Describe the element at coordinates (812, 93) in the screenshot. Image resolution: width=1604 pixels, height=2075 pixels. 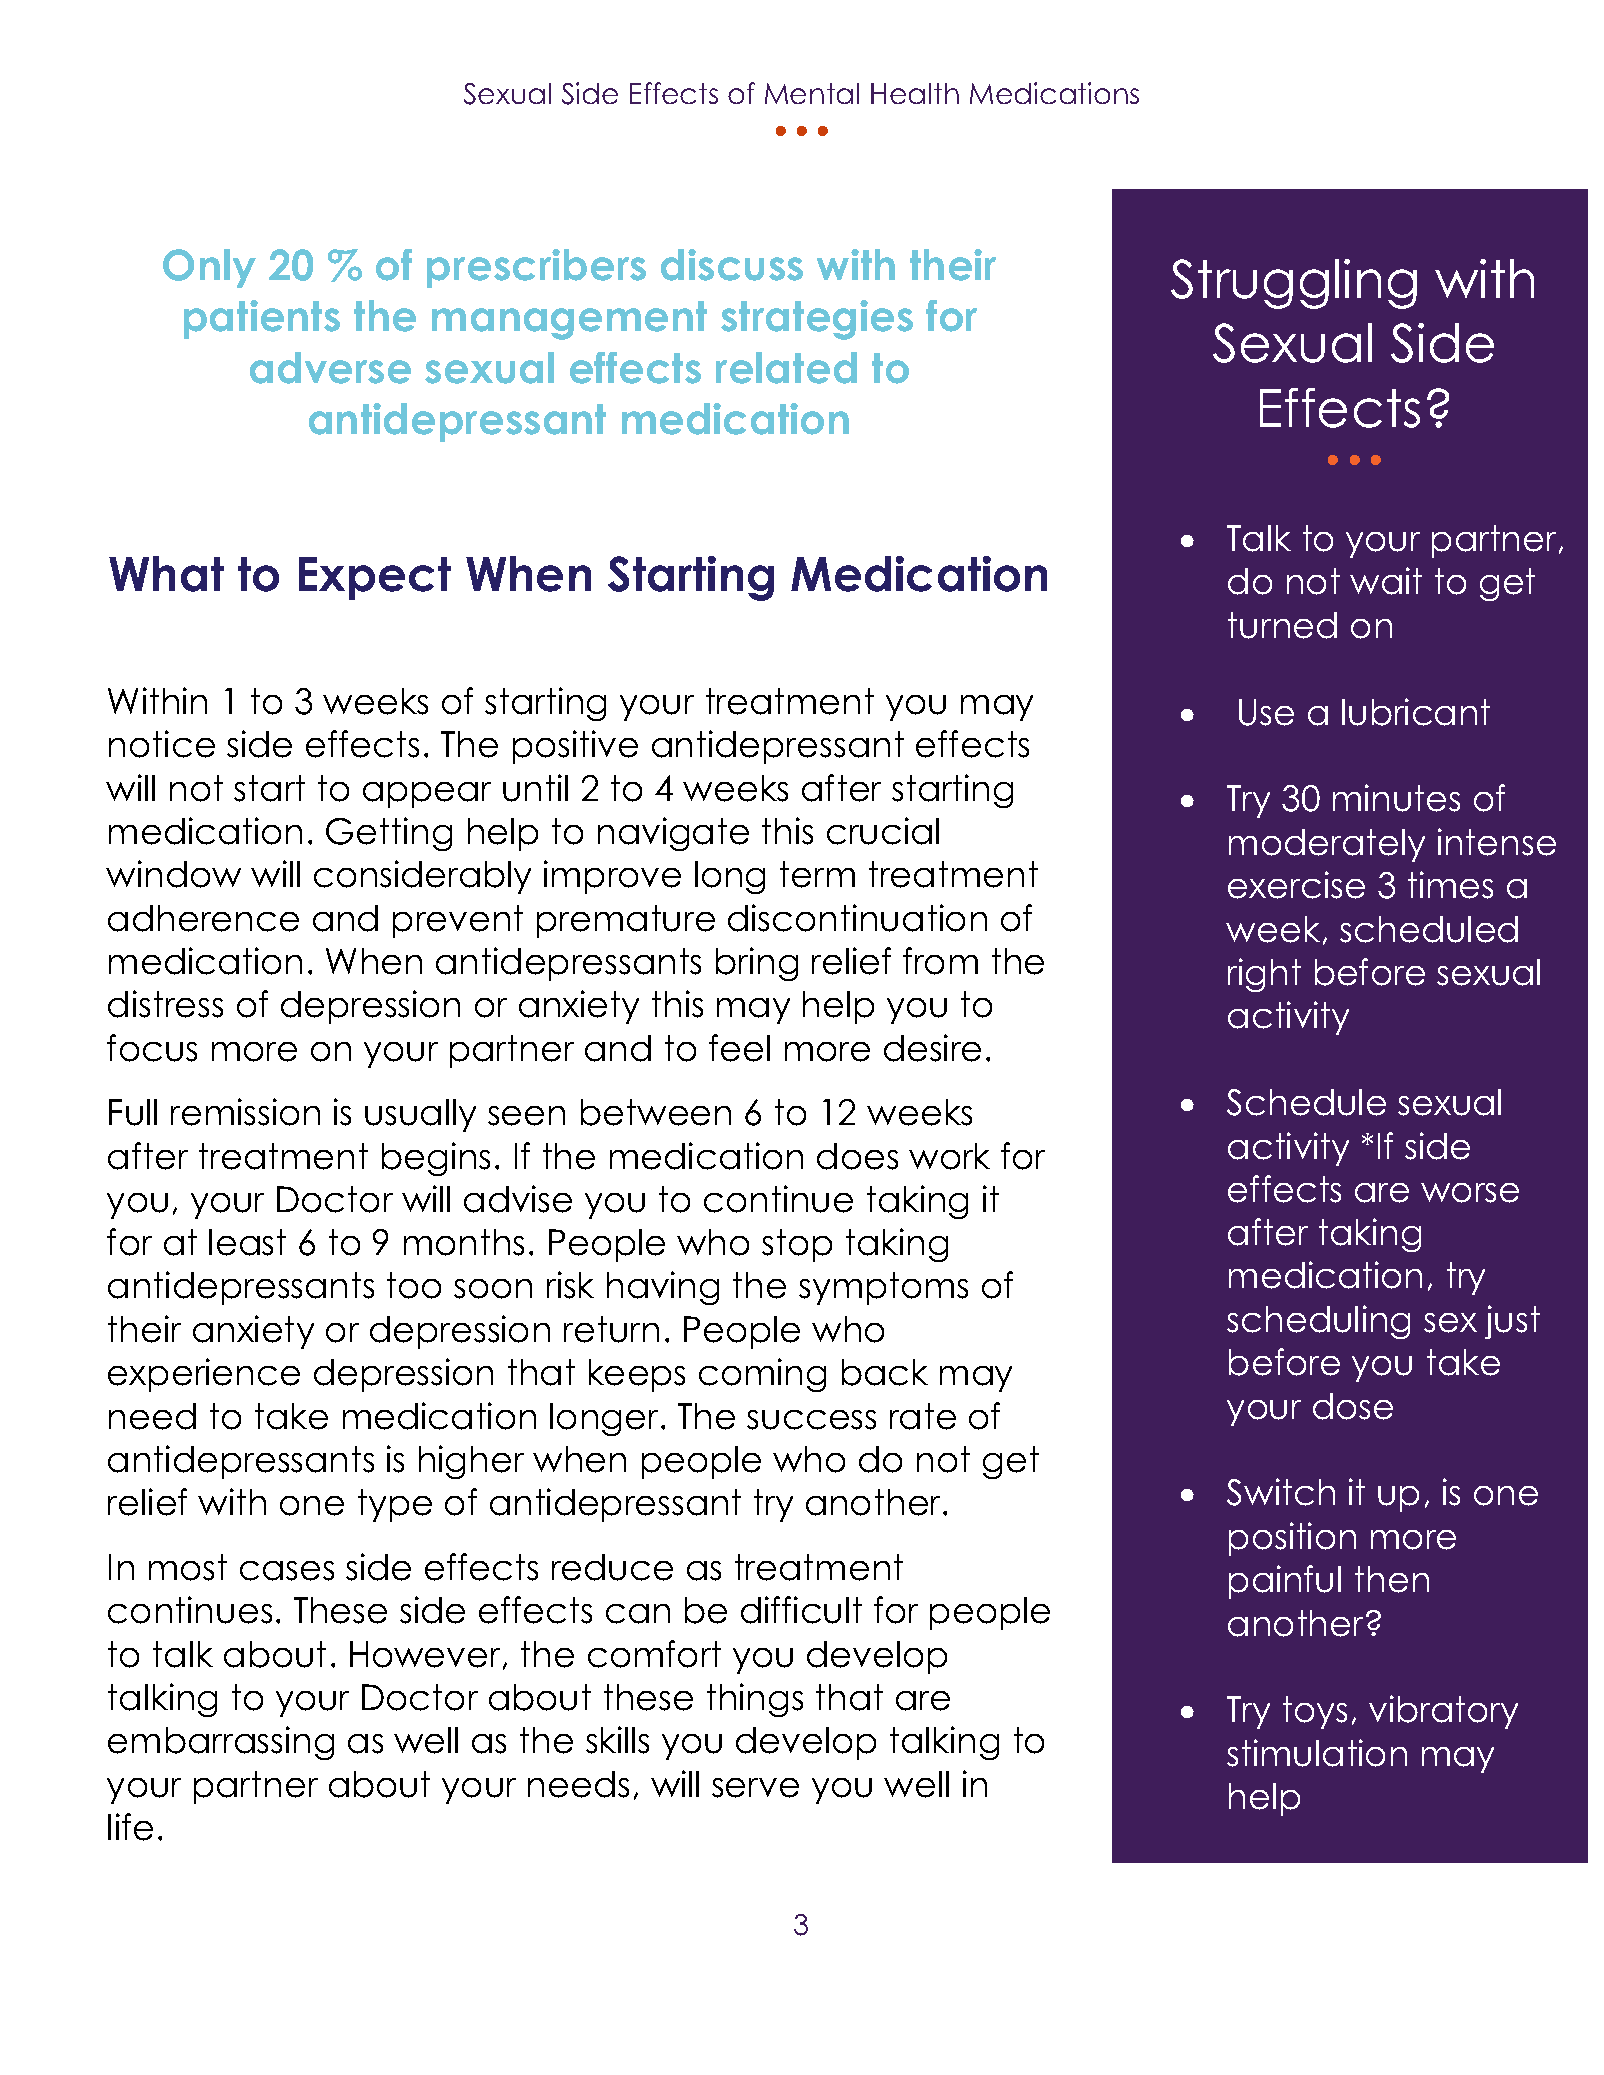
I see `Mental` at that location.
